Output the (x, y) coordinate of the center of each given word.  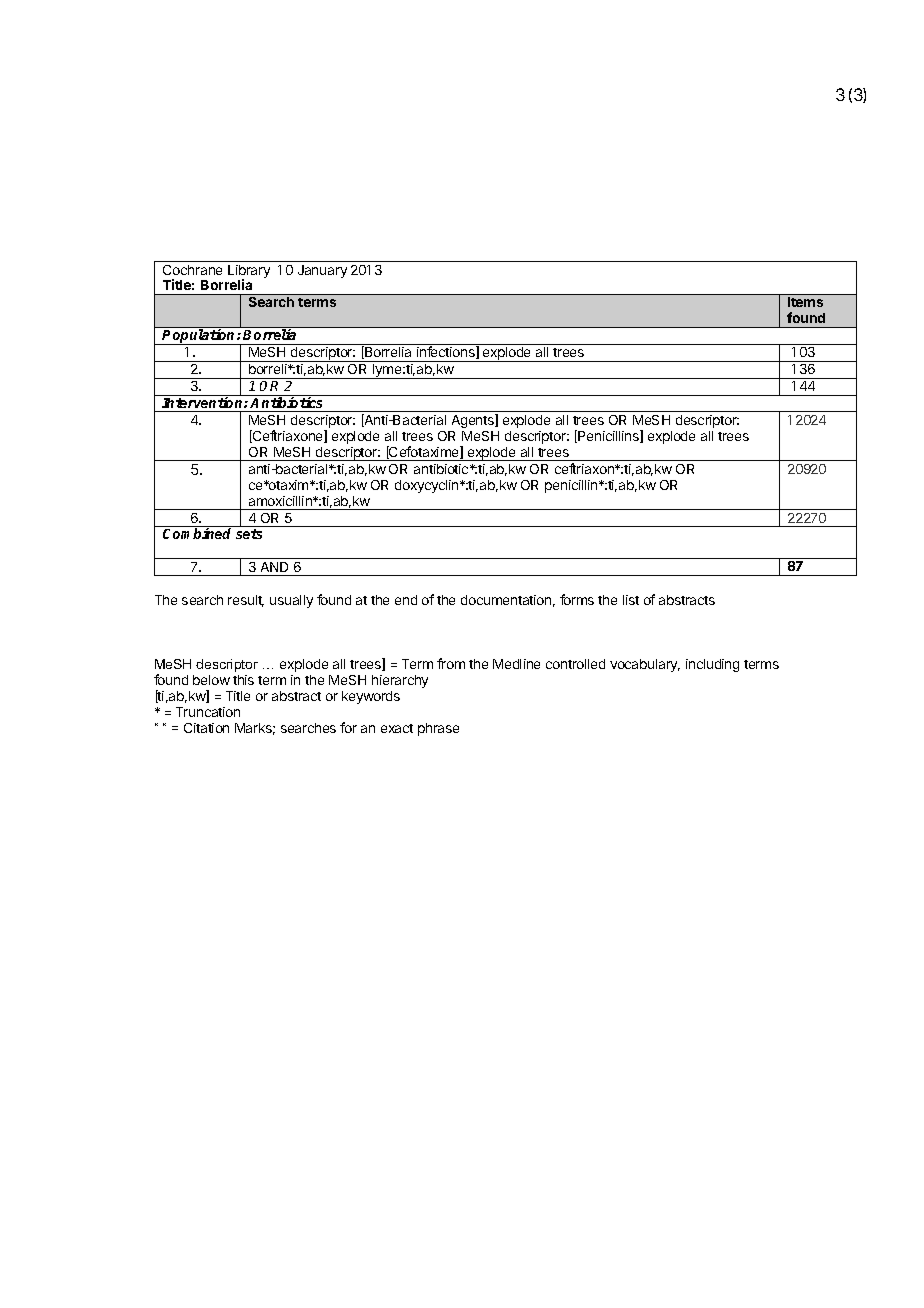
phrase (438, 729)
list (631, 600)
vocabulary (645, 665)
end (406, 600)
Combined (197, 533)
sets (249, 534)
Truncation (208, 712)
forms (577, 599)
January (322, 271)
